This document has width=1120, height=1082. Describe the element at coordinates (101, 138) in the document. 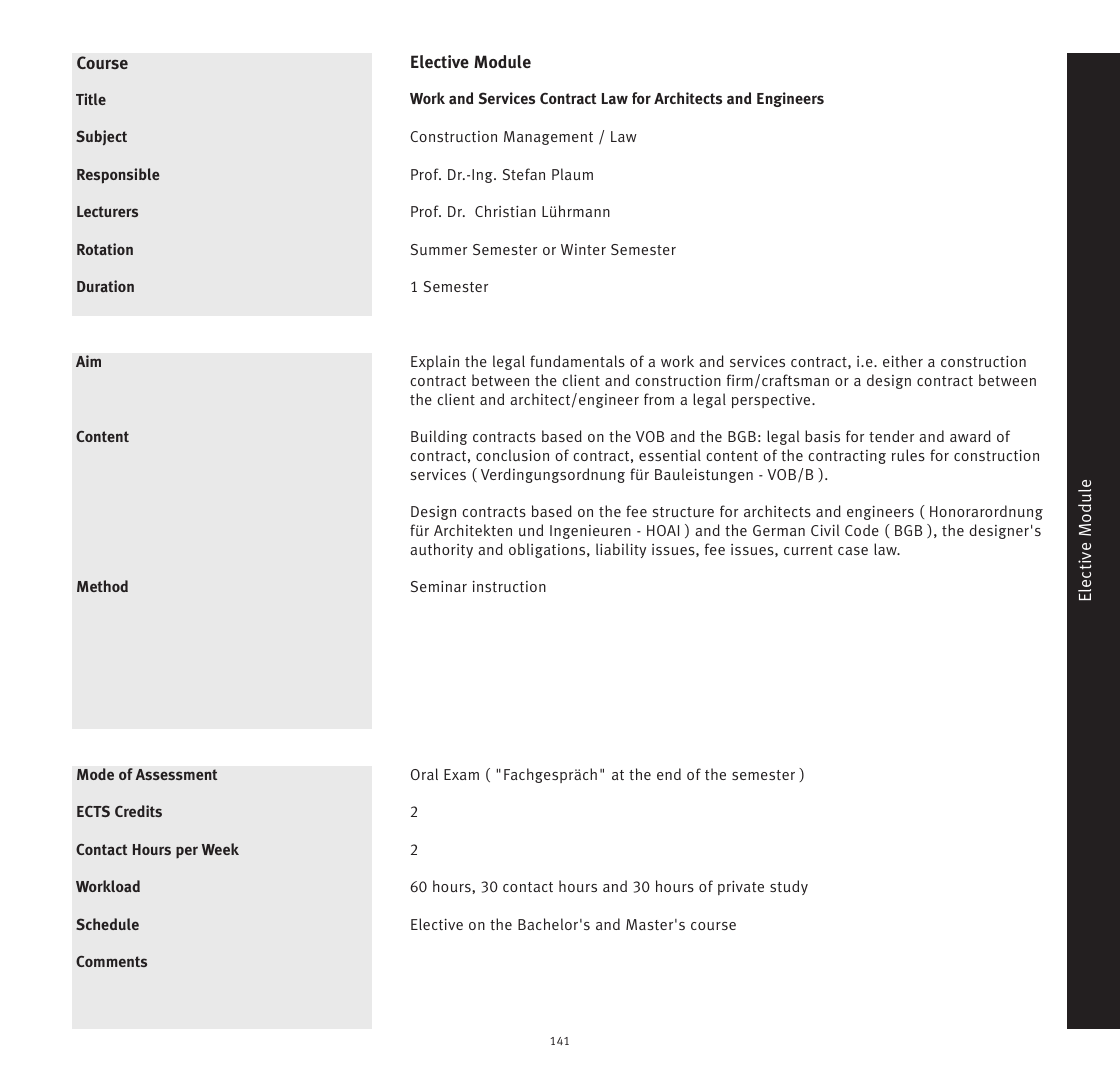

I see `Subject` at that location.
